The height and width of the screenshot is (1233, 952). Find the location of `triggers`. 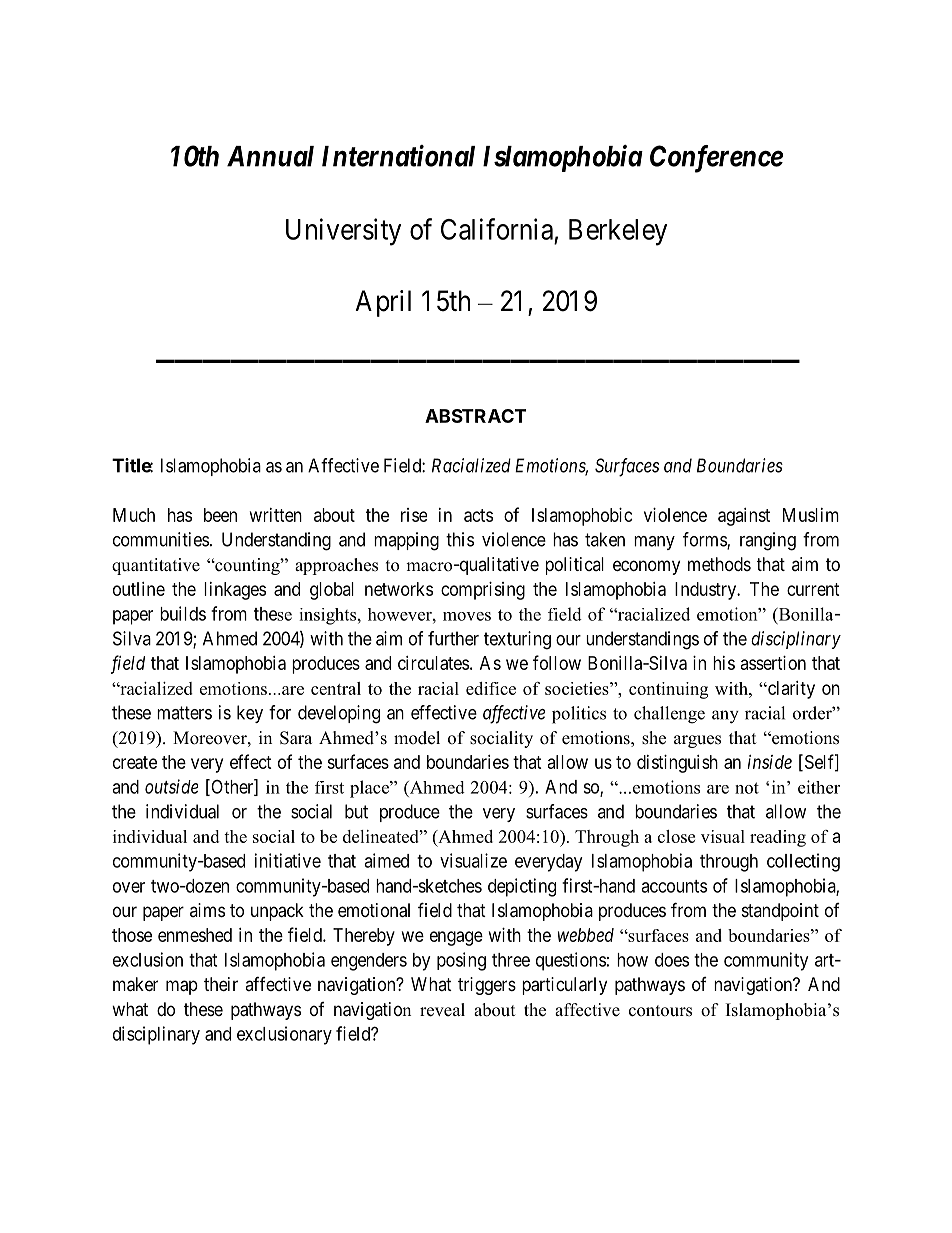

triggers is located at coordinates (487, 986).
